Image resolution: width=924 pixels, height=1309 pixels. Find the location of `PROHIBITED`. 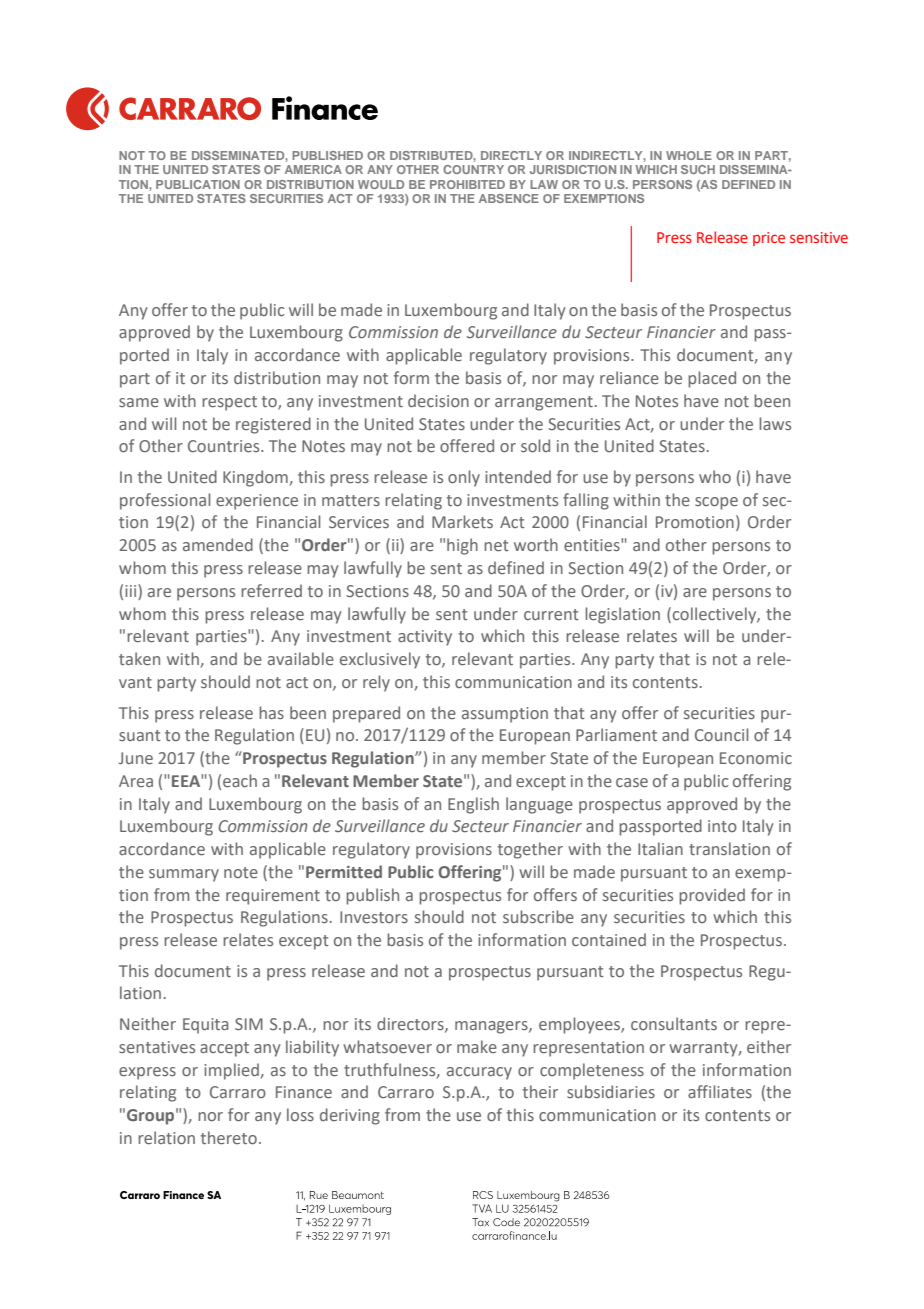

PROHIBITED is located at coordinates (467, 184).
